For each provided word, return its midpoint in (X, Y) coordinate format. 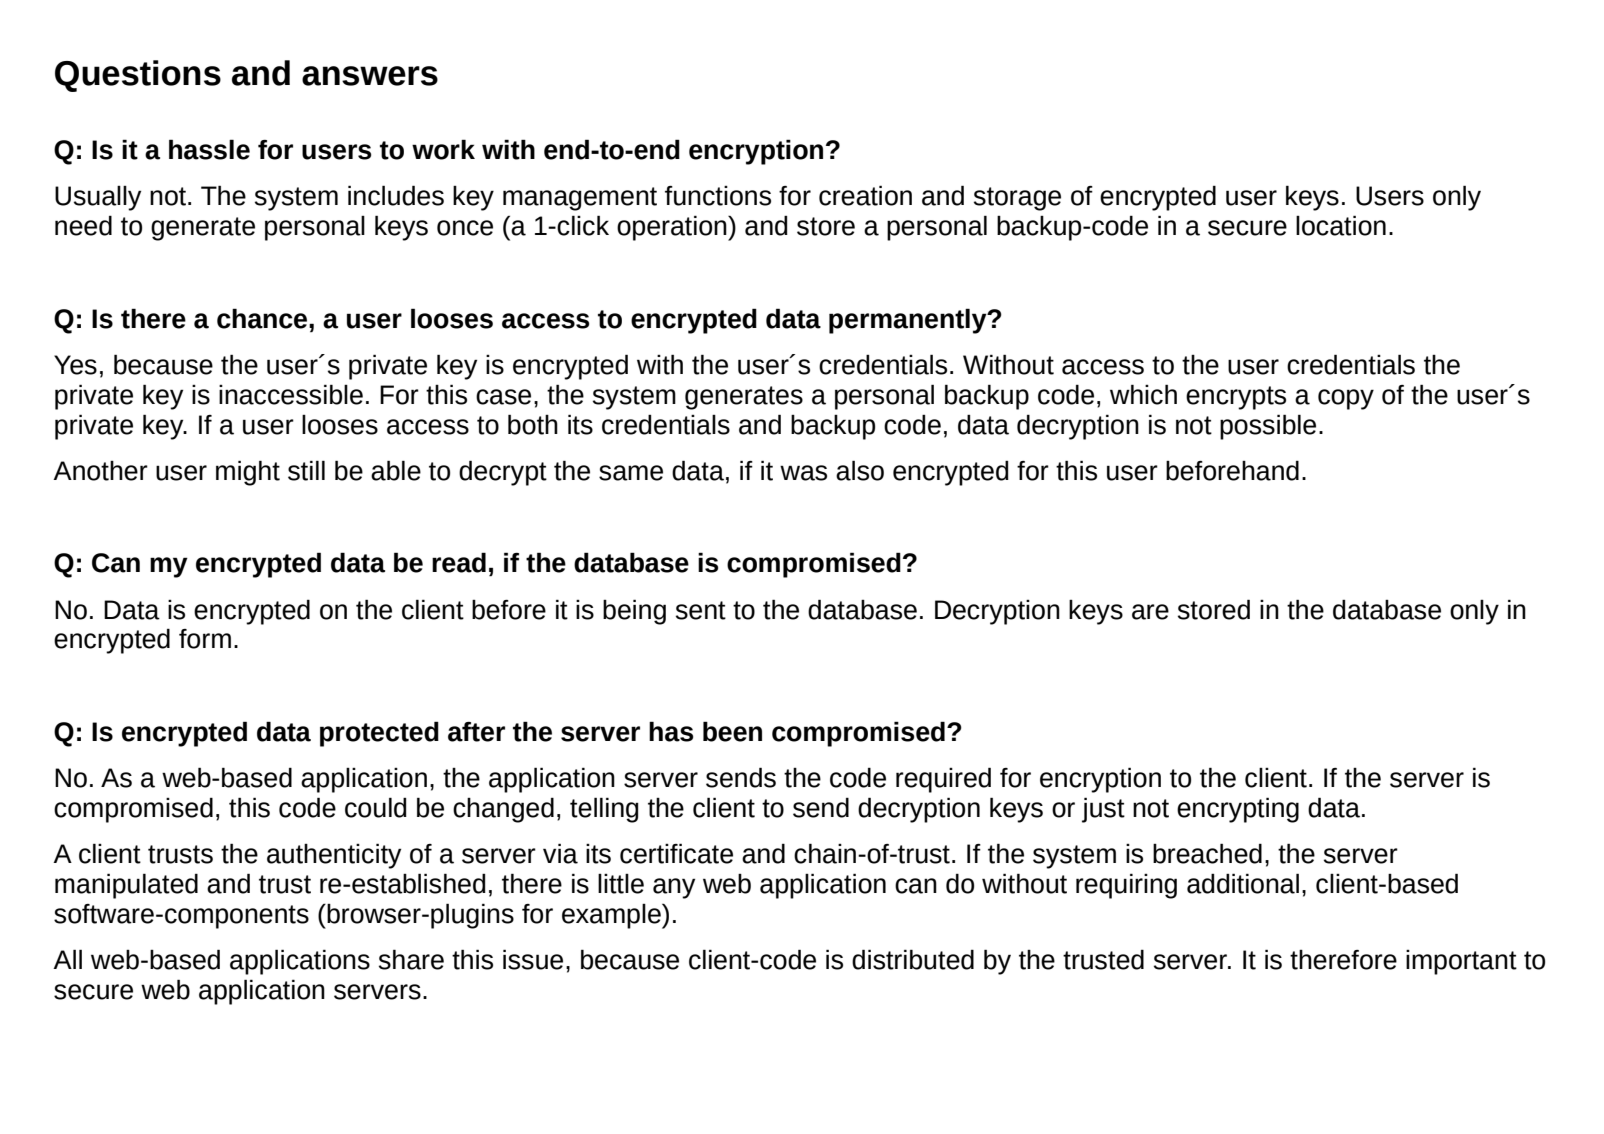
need (83, 225)
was (803, 473)
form (205, 639)
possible (1268, 427)
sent (701, 610)
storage (1017, 199)
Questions (138, 76)
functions (718, 196)
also (860, 470)
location (1341, 225)
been (732, 731)
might (248, 473)
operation (673, 228)
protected (379, 734)
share (411, 959)
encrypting (1238, 810)
